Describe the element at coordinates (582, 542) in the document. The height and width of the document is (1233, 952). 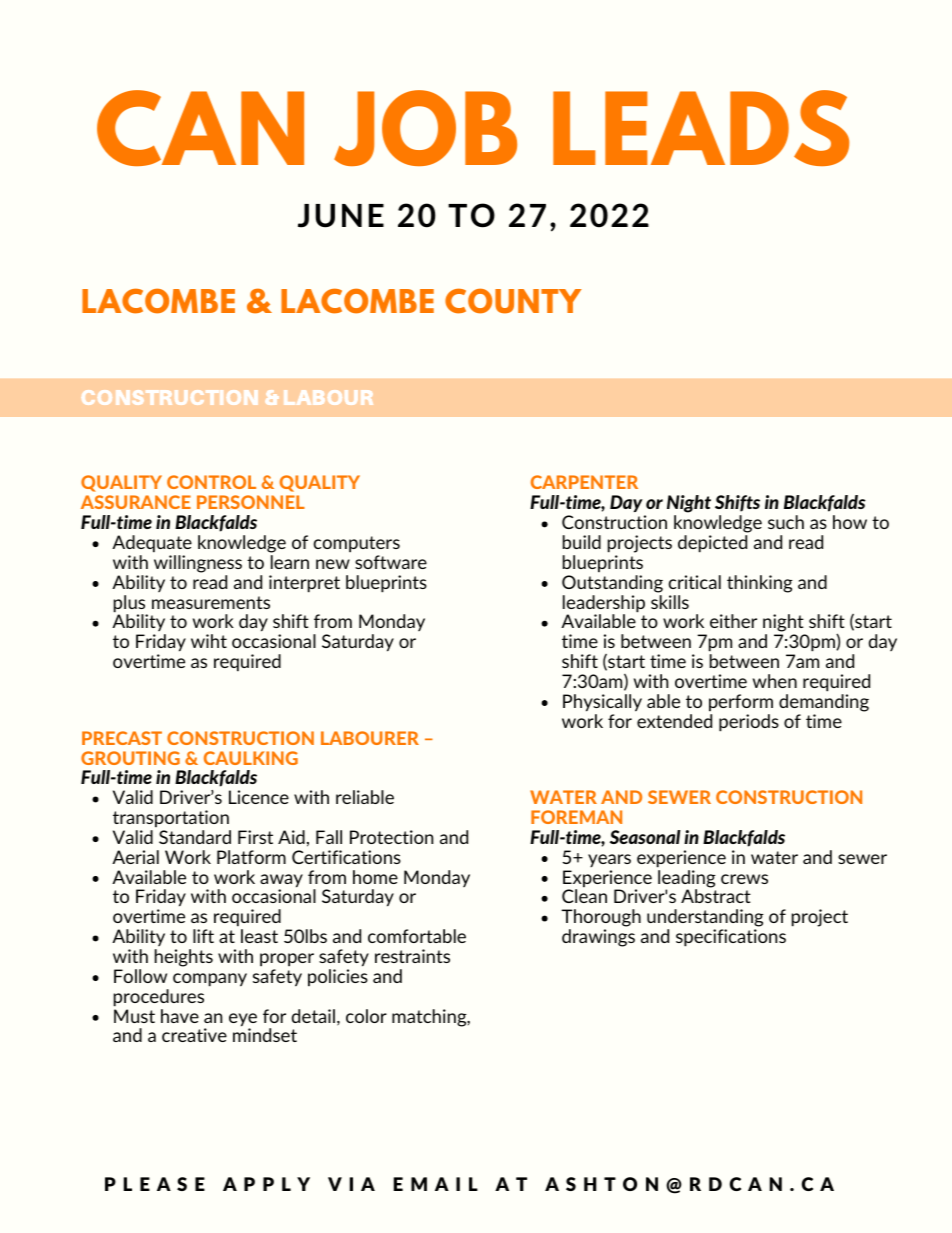
I see `build` at that location.
